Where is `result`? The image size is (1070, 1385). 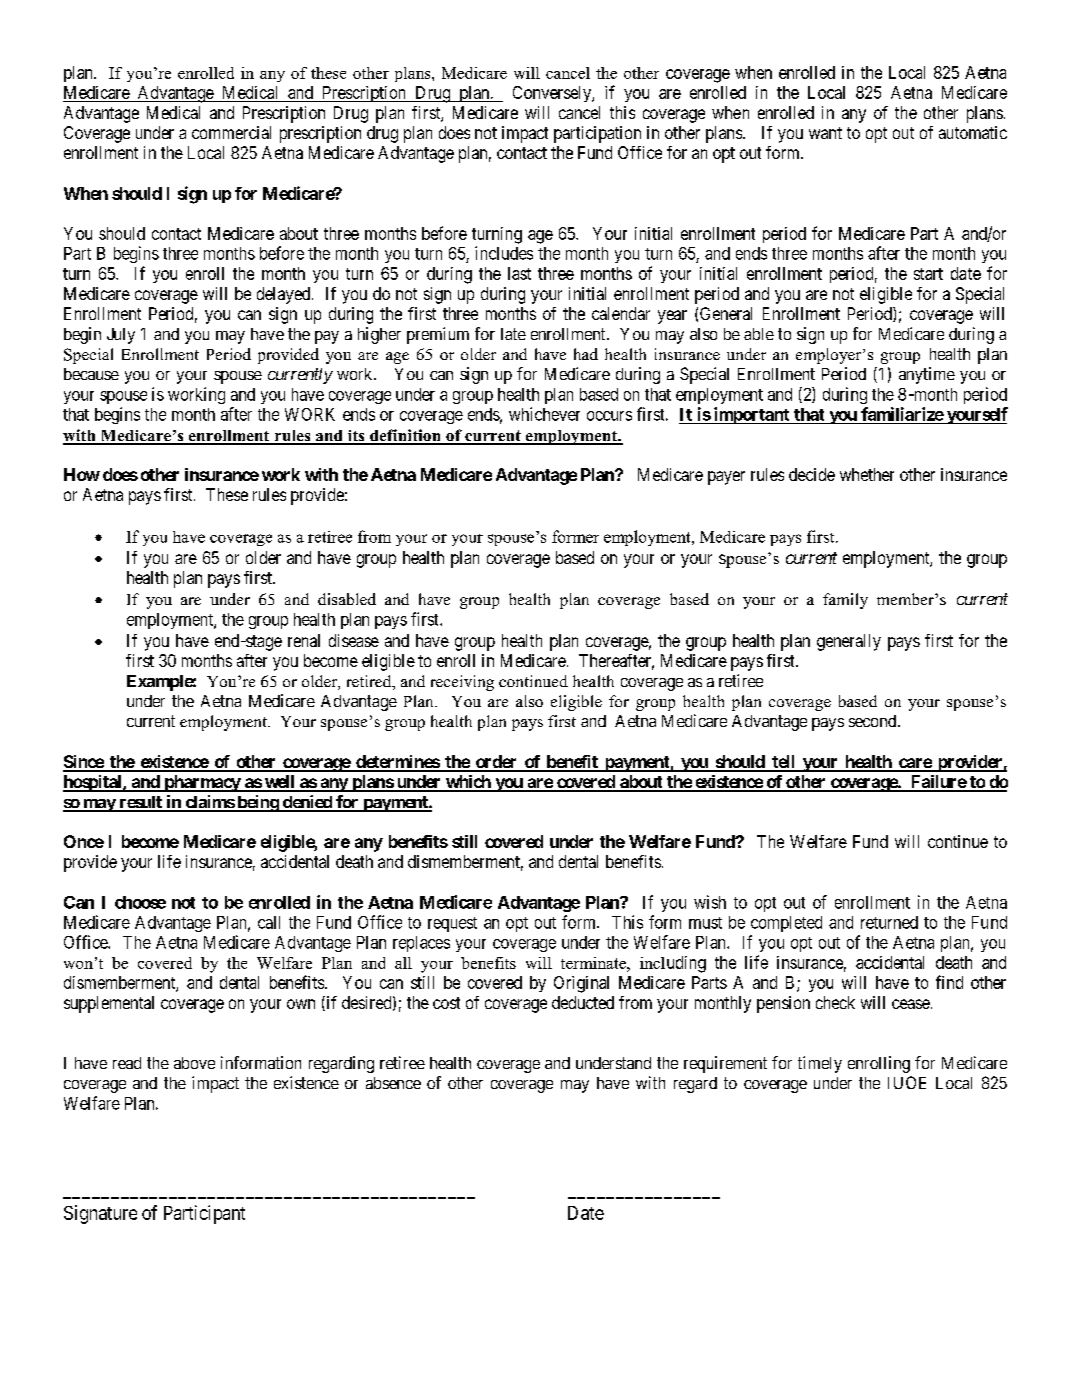 result is located at coordinates (140, 803).
